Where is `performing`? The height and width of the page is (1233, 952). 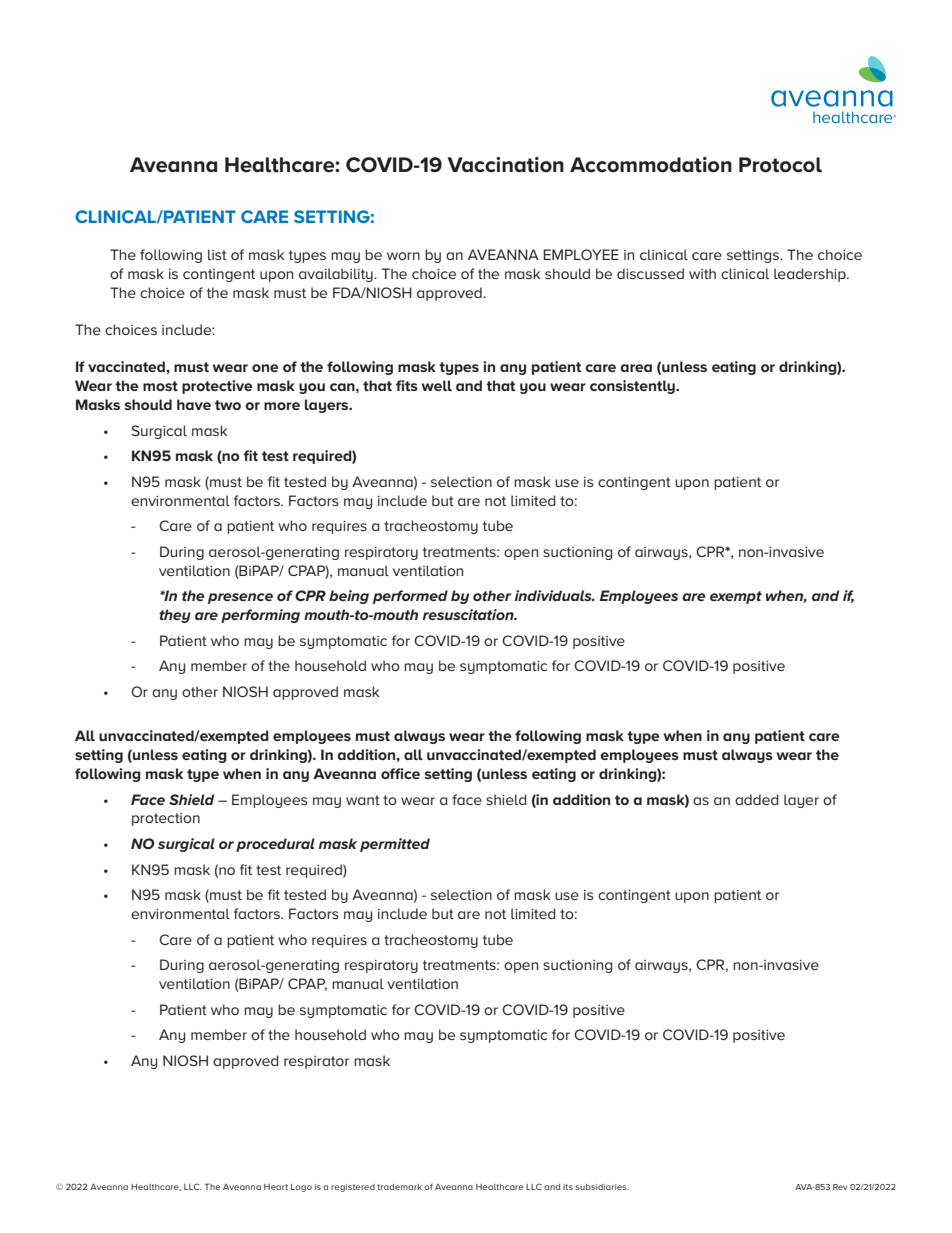
performing is located at coordinates (260, 616).
